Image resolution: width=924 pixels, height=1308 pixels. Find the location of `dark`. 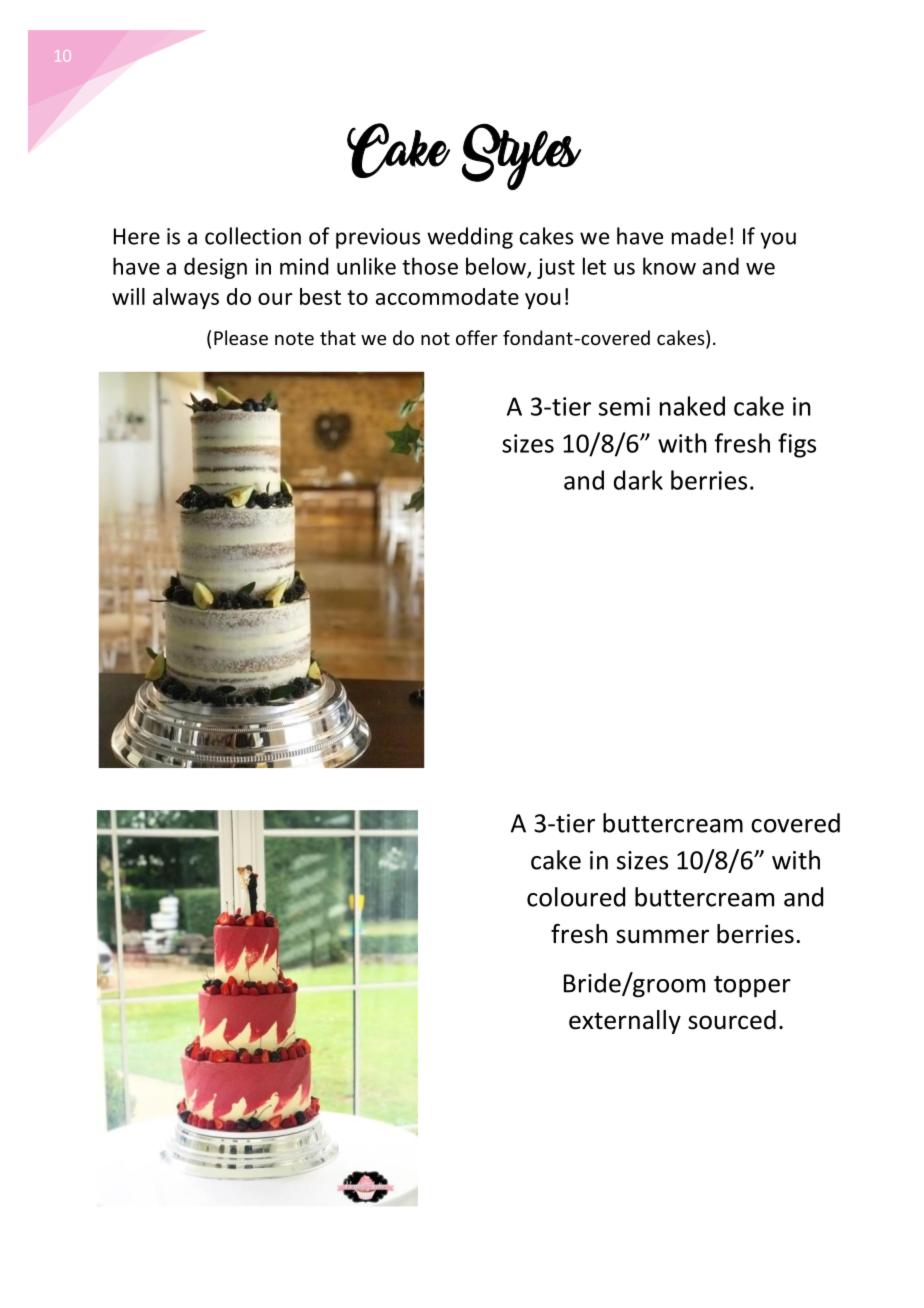

dark is located at coordinates (638, 480).
